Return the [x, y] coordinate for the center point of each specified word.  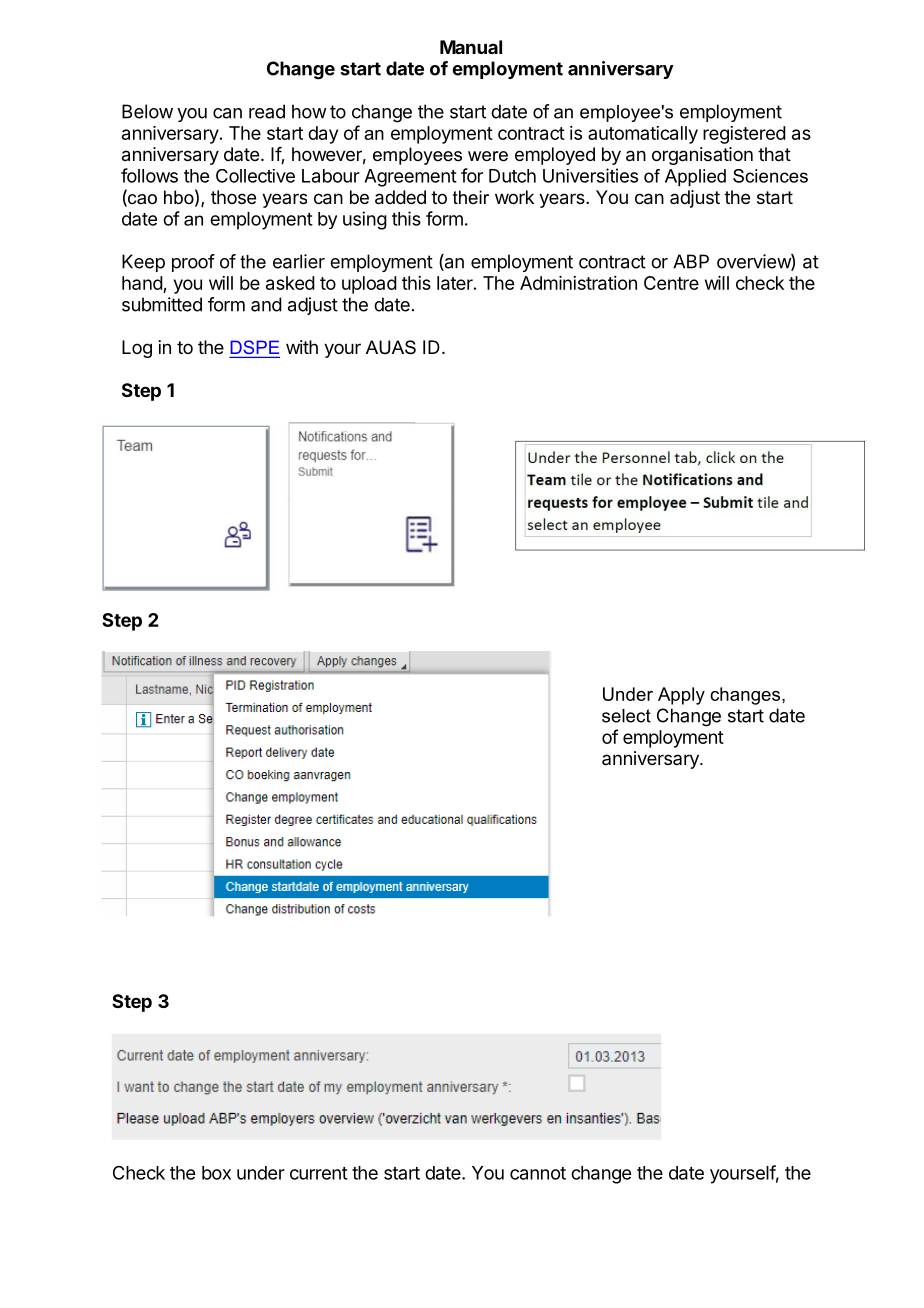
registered [744, 135]
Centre [671, 283]
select [626, 716]
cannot [538, 1173]
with [302, 347]
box [216, 1173]
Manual [471, 47]
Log [137, 349]
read [267, 111]
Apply [681, 696]
